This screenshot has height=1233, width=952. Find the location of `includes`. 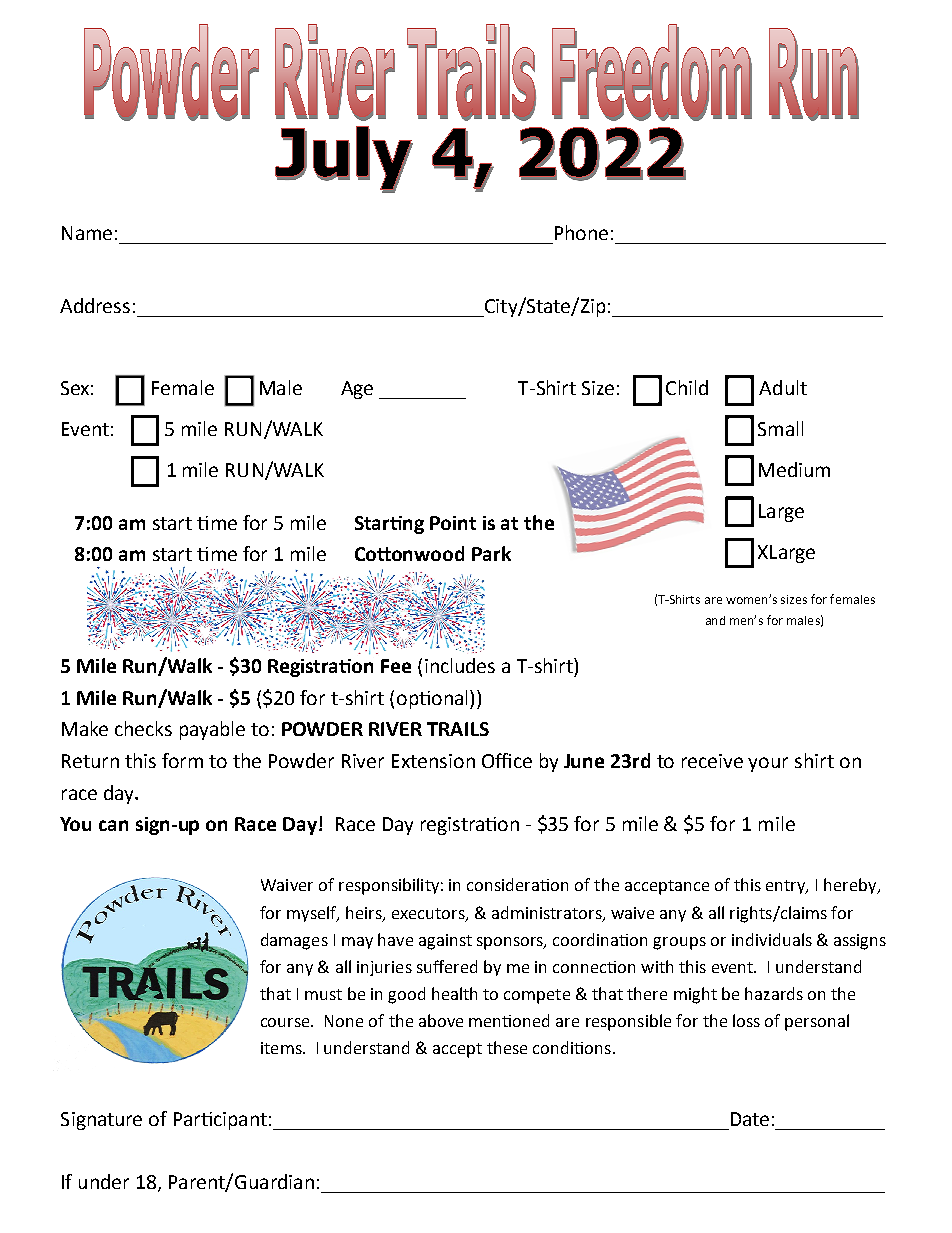

includes is located at coordinates (460, 665).
